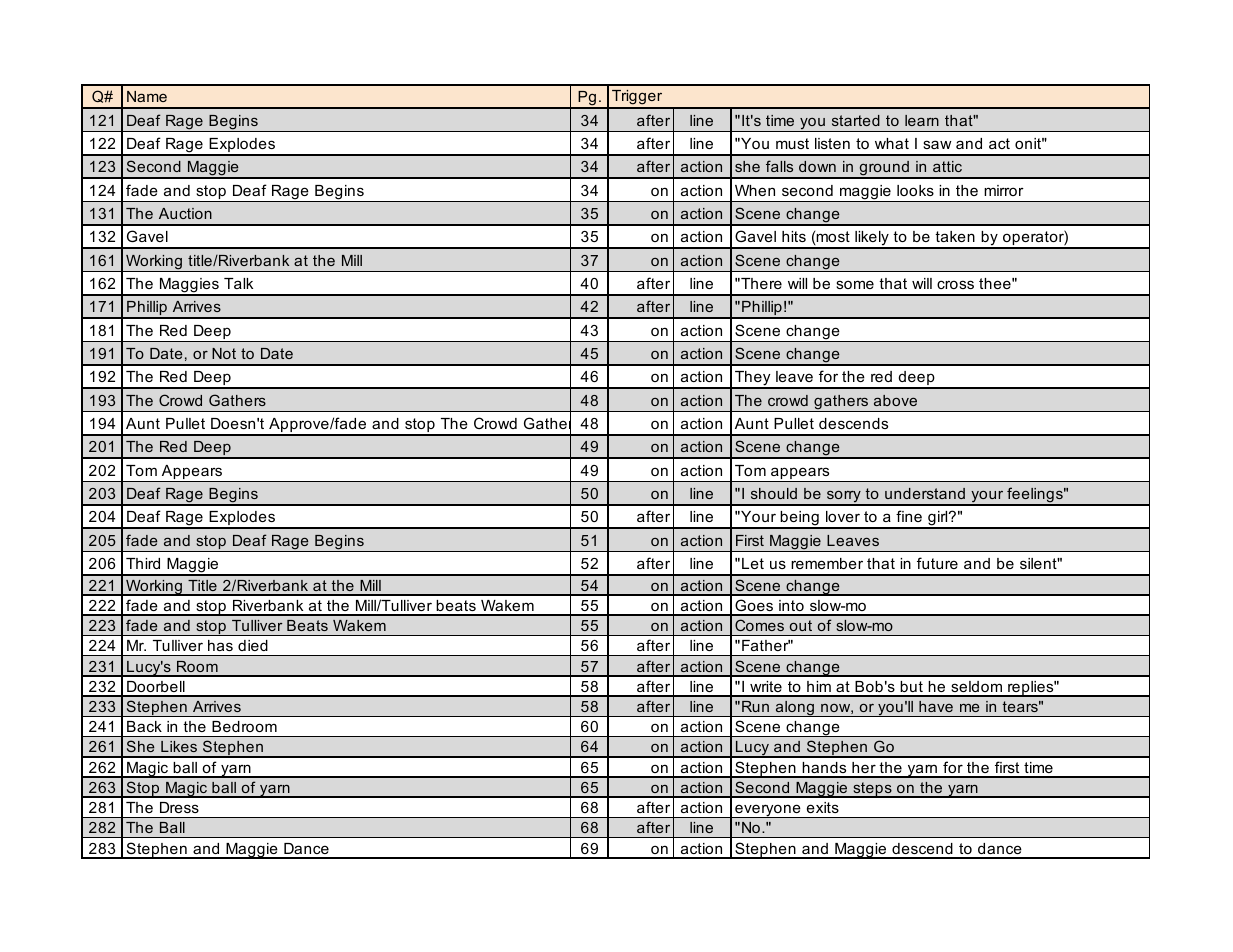 This screenshot has width=1233, height=952. I want to click on remember, so click(827, 563).
